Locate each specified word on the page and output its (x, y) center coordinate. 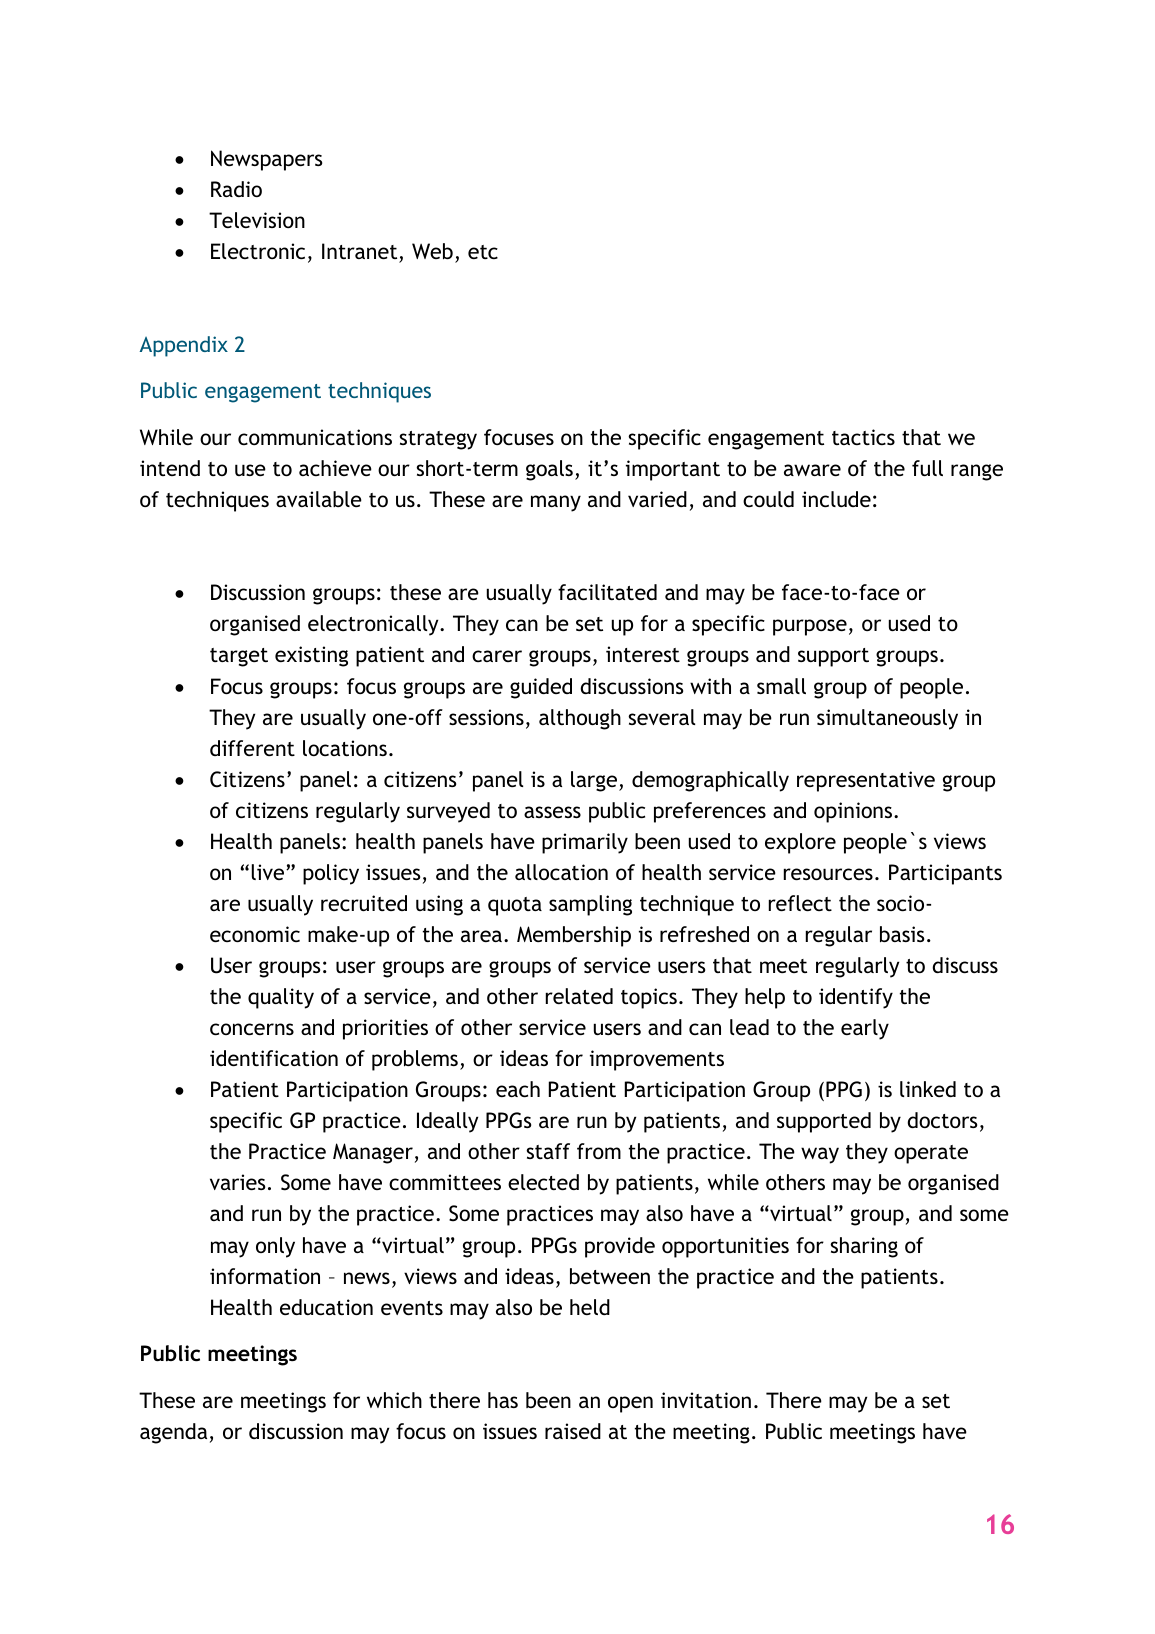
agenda (173, 1433)
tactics (863, 437)
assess (552, 812)
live (269, 872)
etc (483, 252)
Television (257, 220)
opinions (854, 812)
